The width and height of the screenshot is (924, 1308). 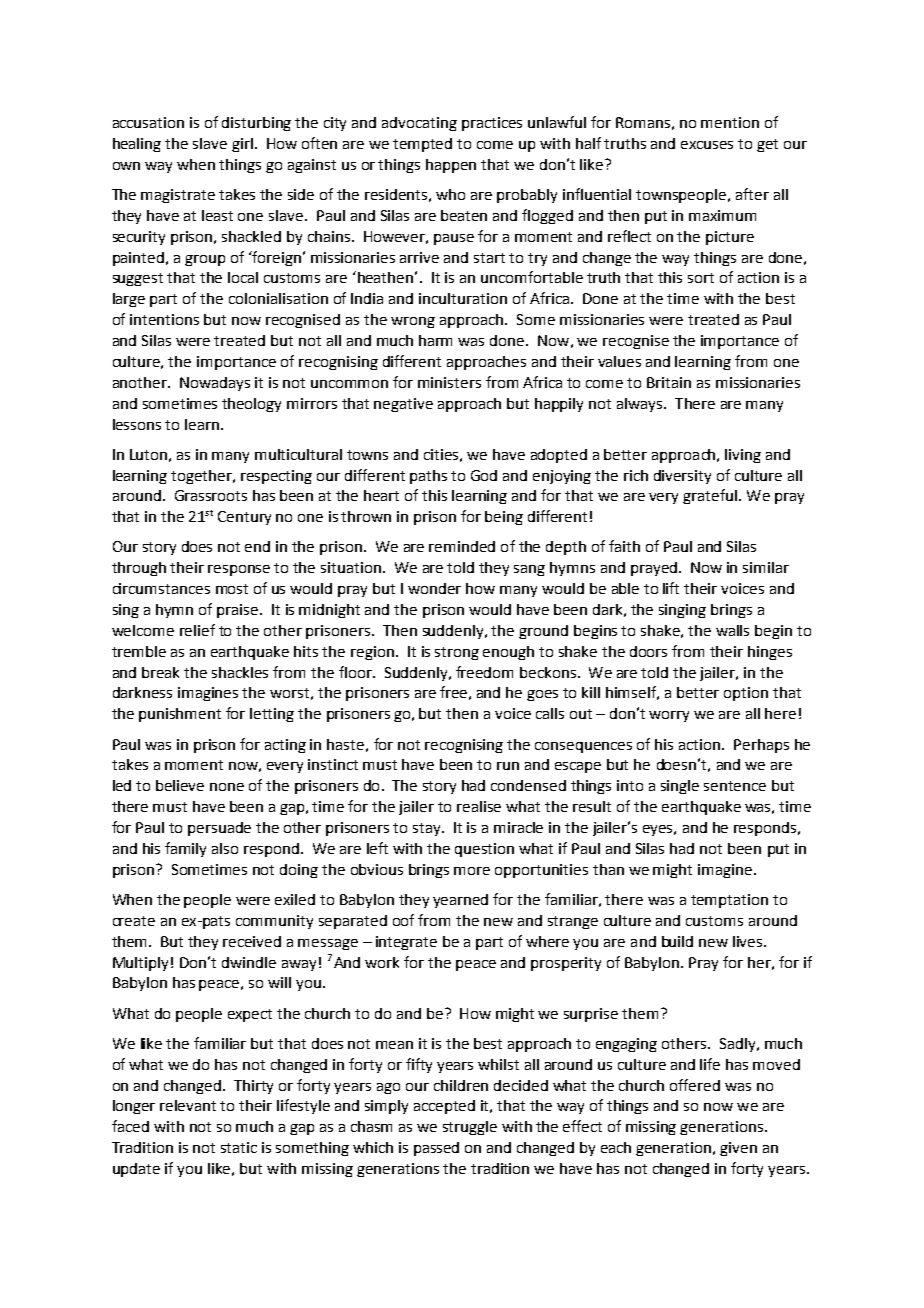 I want to click on static, so click(x=239, y=1147).
